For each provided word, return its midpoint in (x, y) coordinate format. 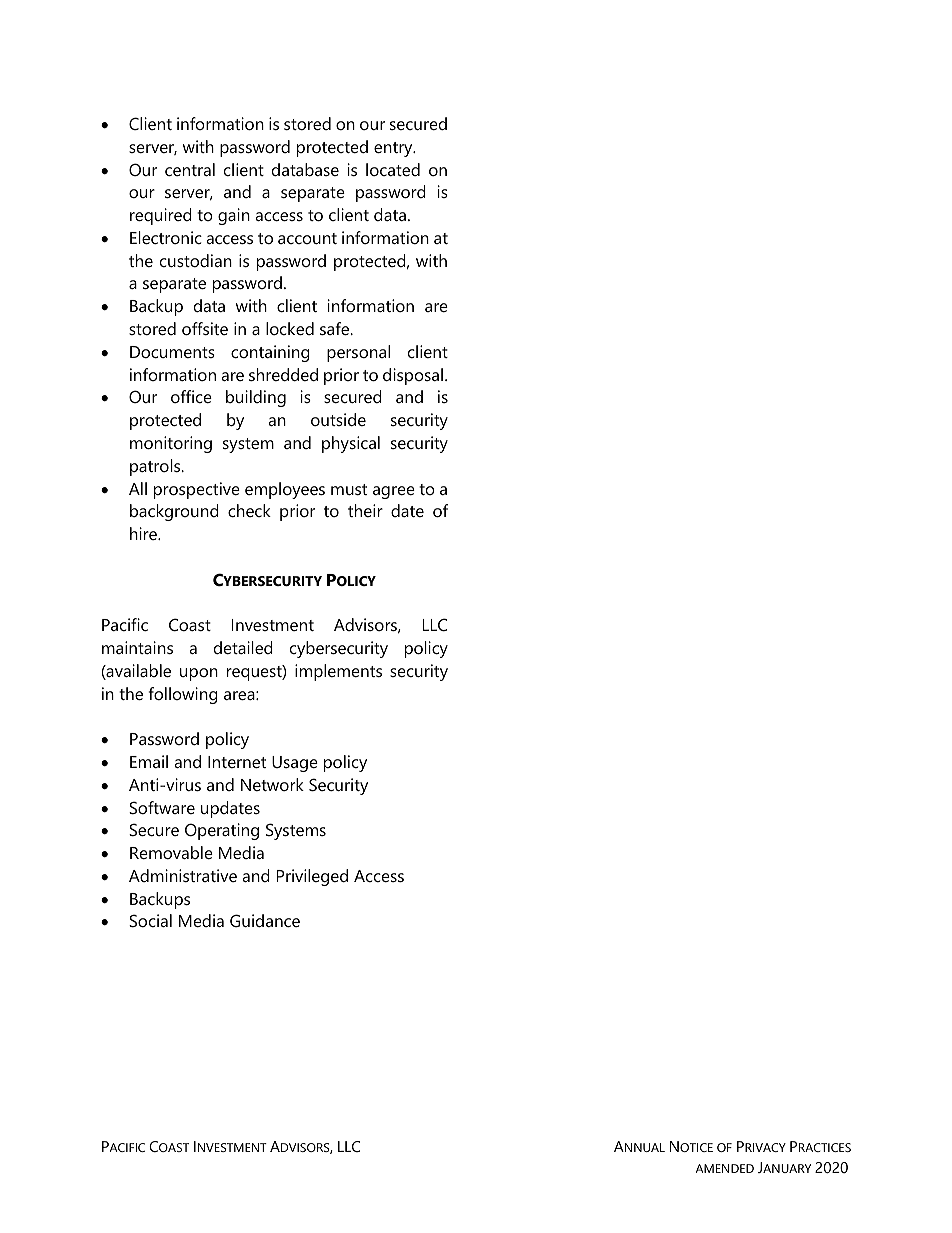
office (191, 396)
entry (394, 149)
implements (338, 672)
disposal (413, 376)
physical (351, 444)
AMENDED (725, 1168)
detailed (243, 647)
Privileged (312, 877)
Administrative (183, 875)
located (393, 169)
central (190, 169)
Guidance (265, 920)
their (365, 510)
